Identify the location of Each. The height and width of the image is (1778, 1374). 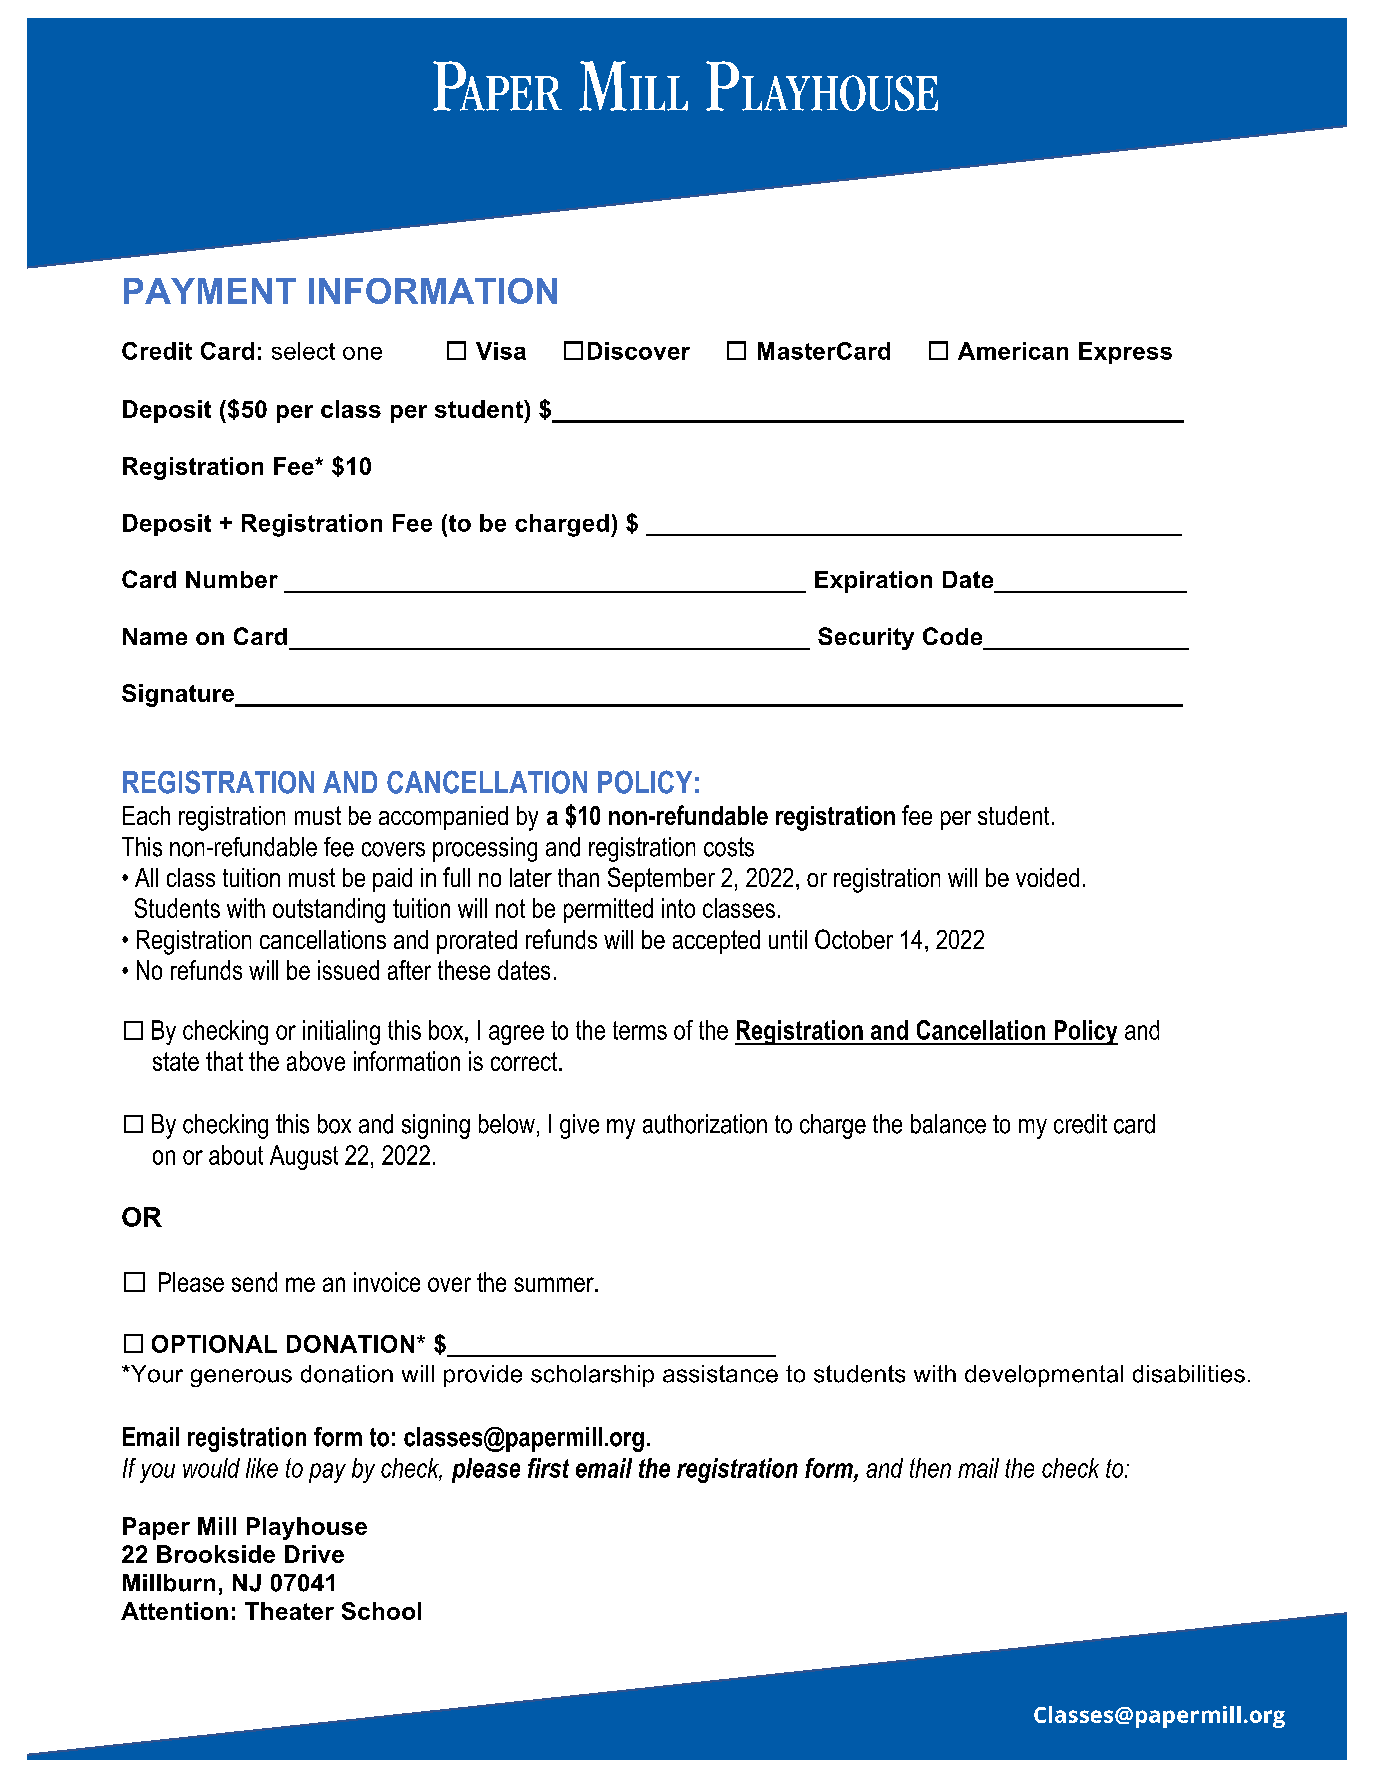
(146, 815).
